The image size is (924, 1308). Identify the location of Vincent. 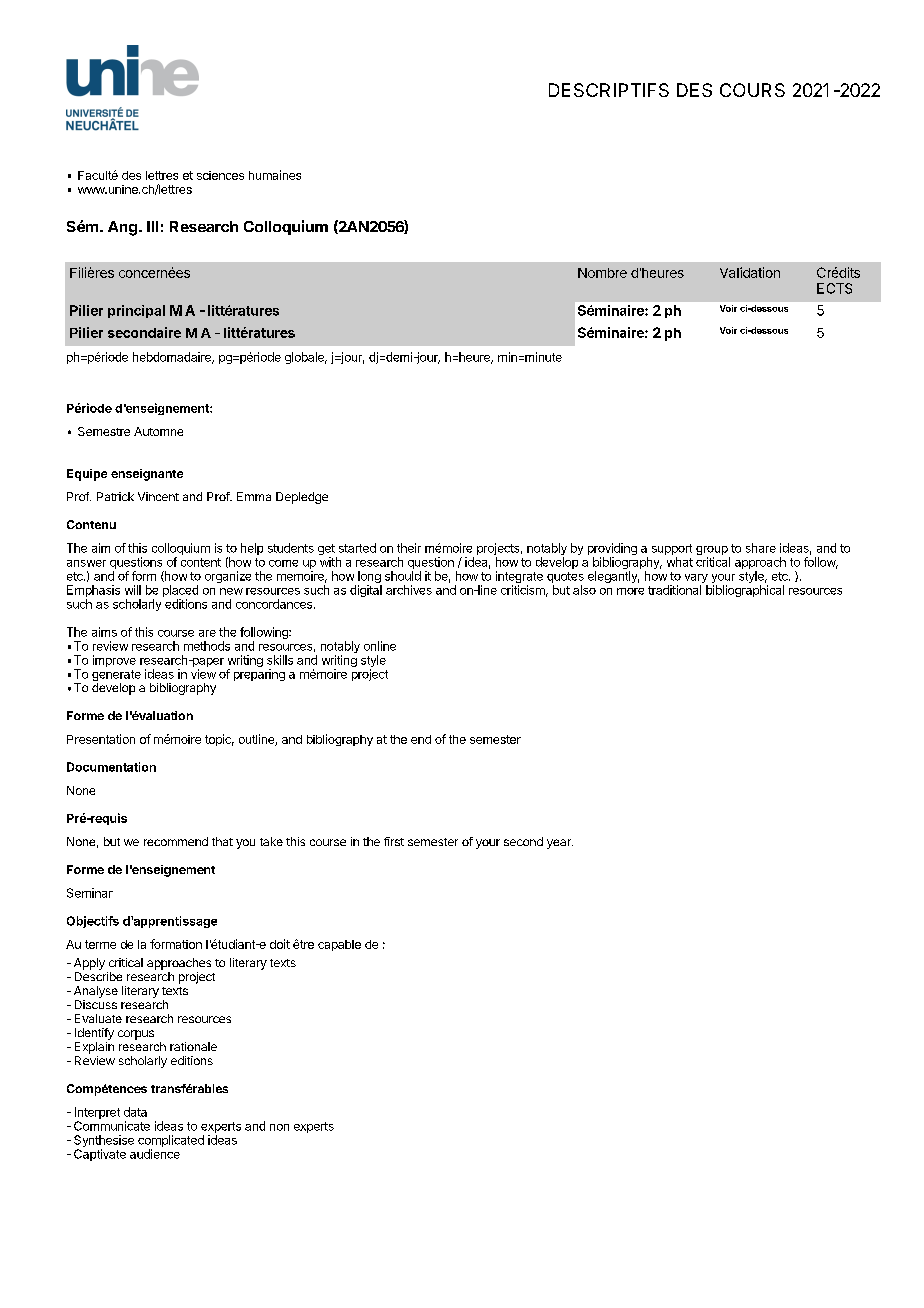
(158, 496).
